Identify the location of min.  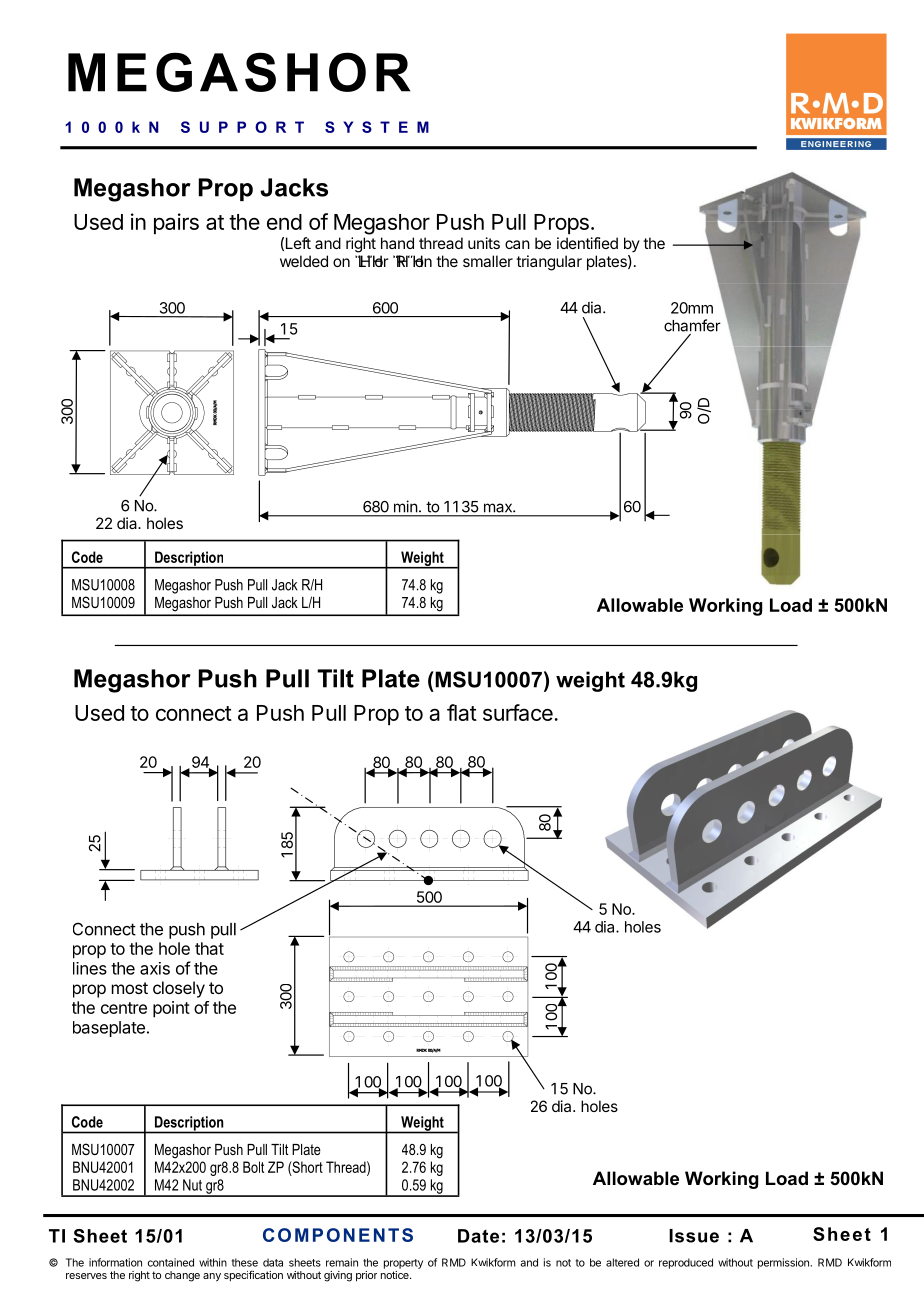
(405, 506).
